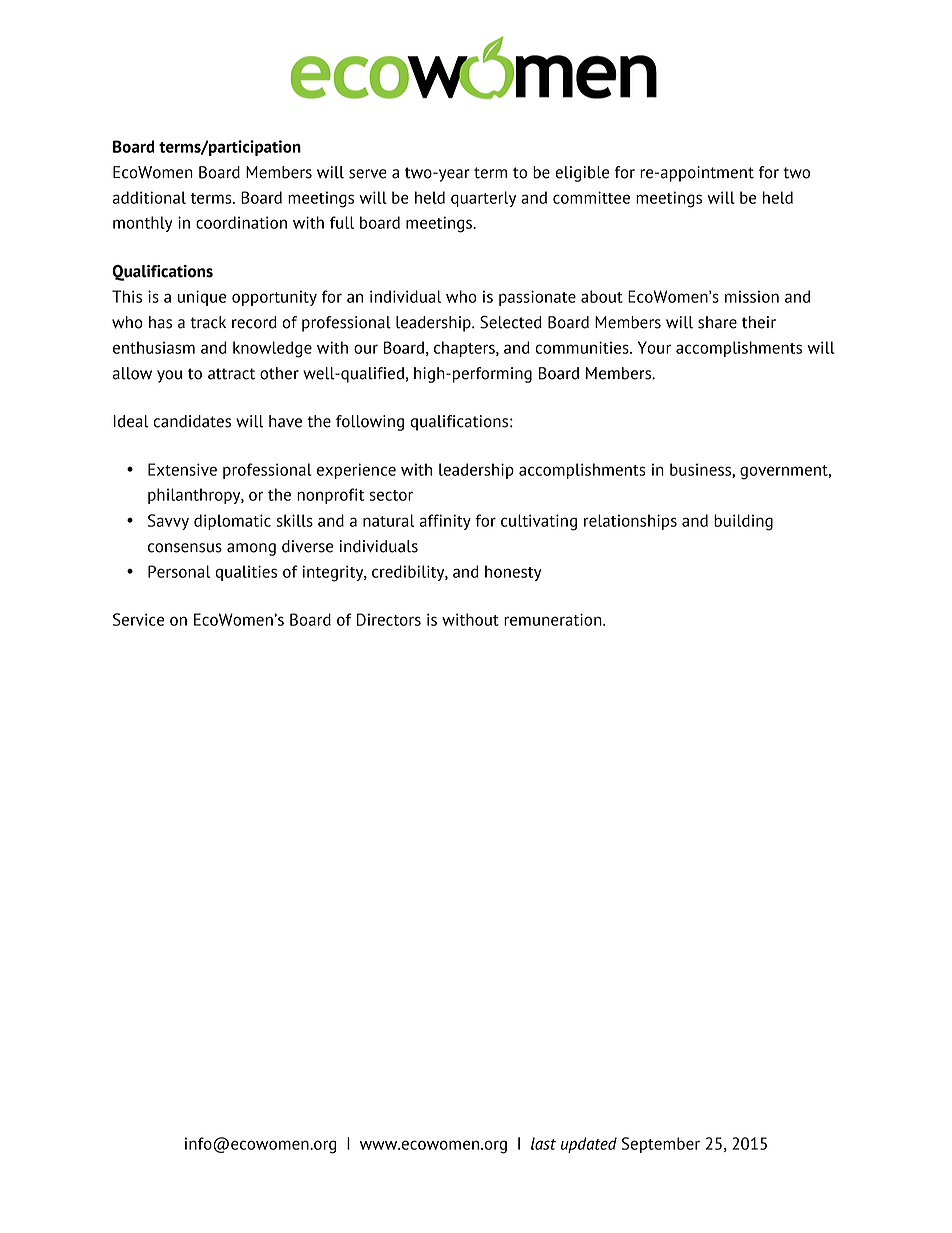  What do you see at coordinates (483, 199) in the page?
I see `quarterly` at bounding box center [483, 199].
